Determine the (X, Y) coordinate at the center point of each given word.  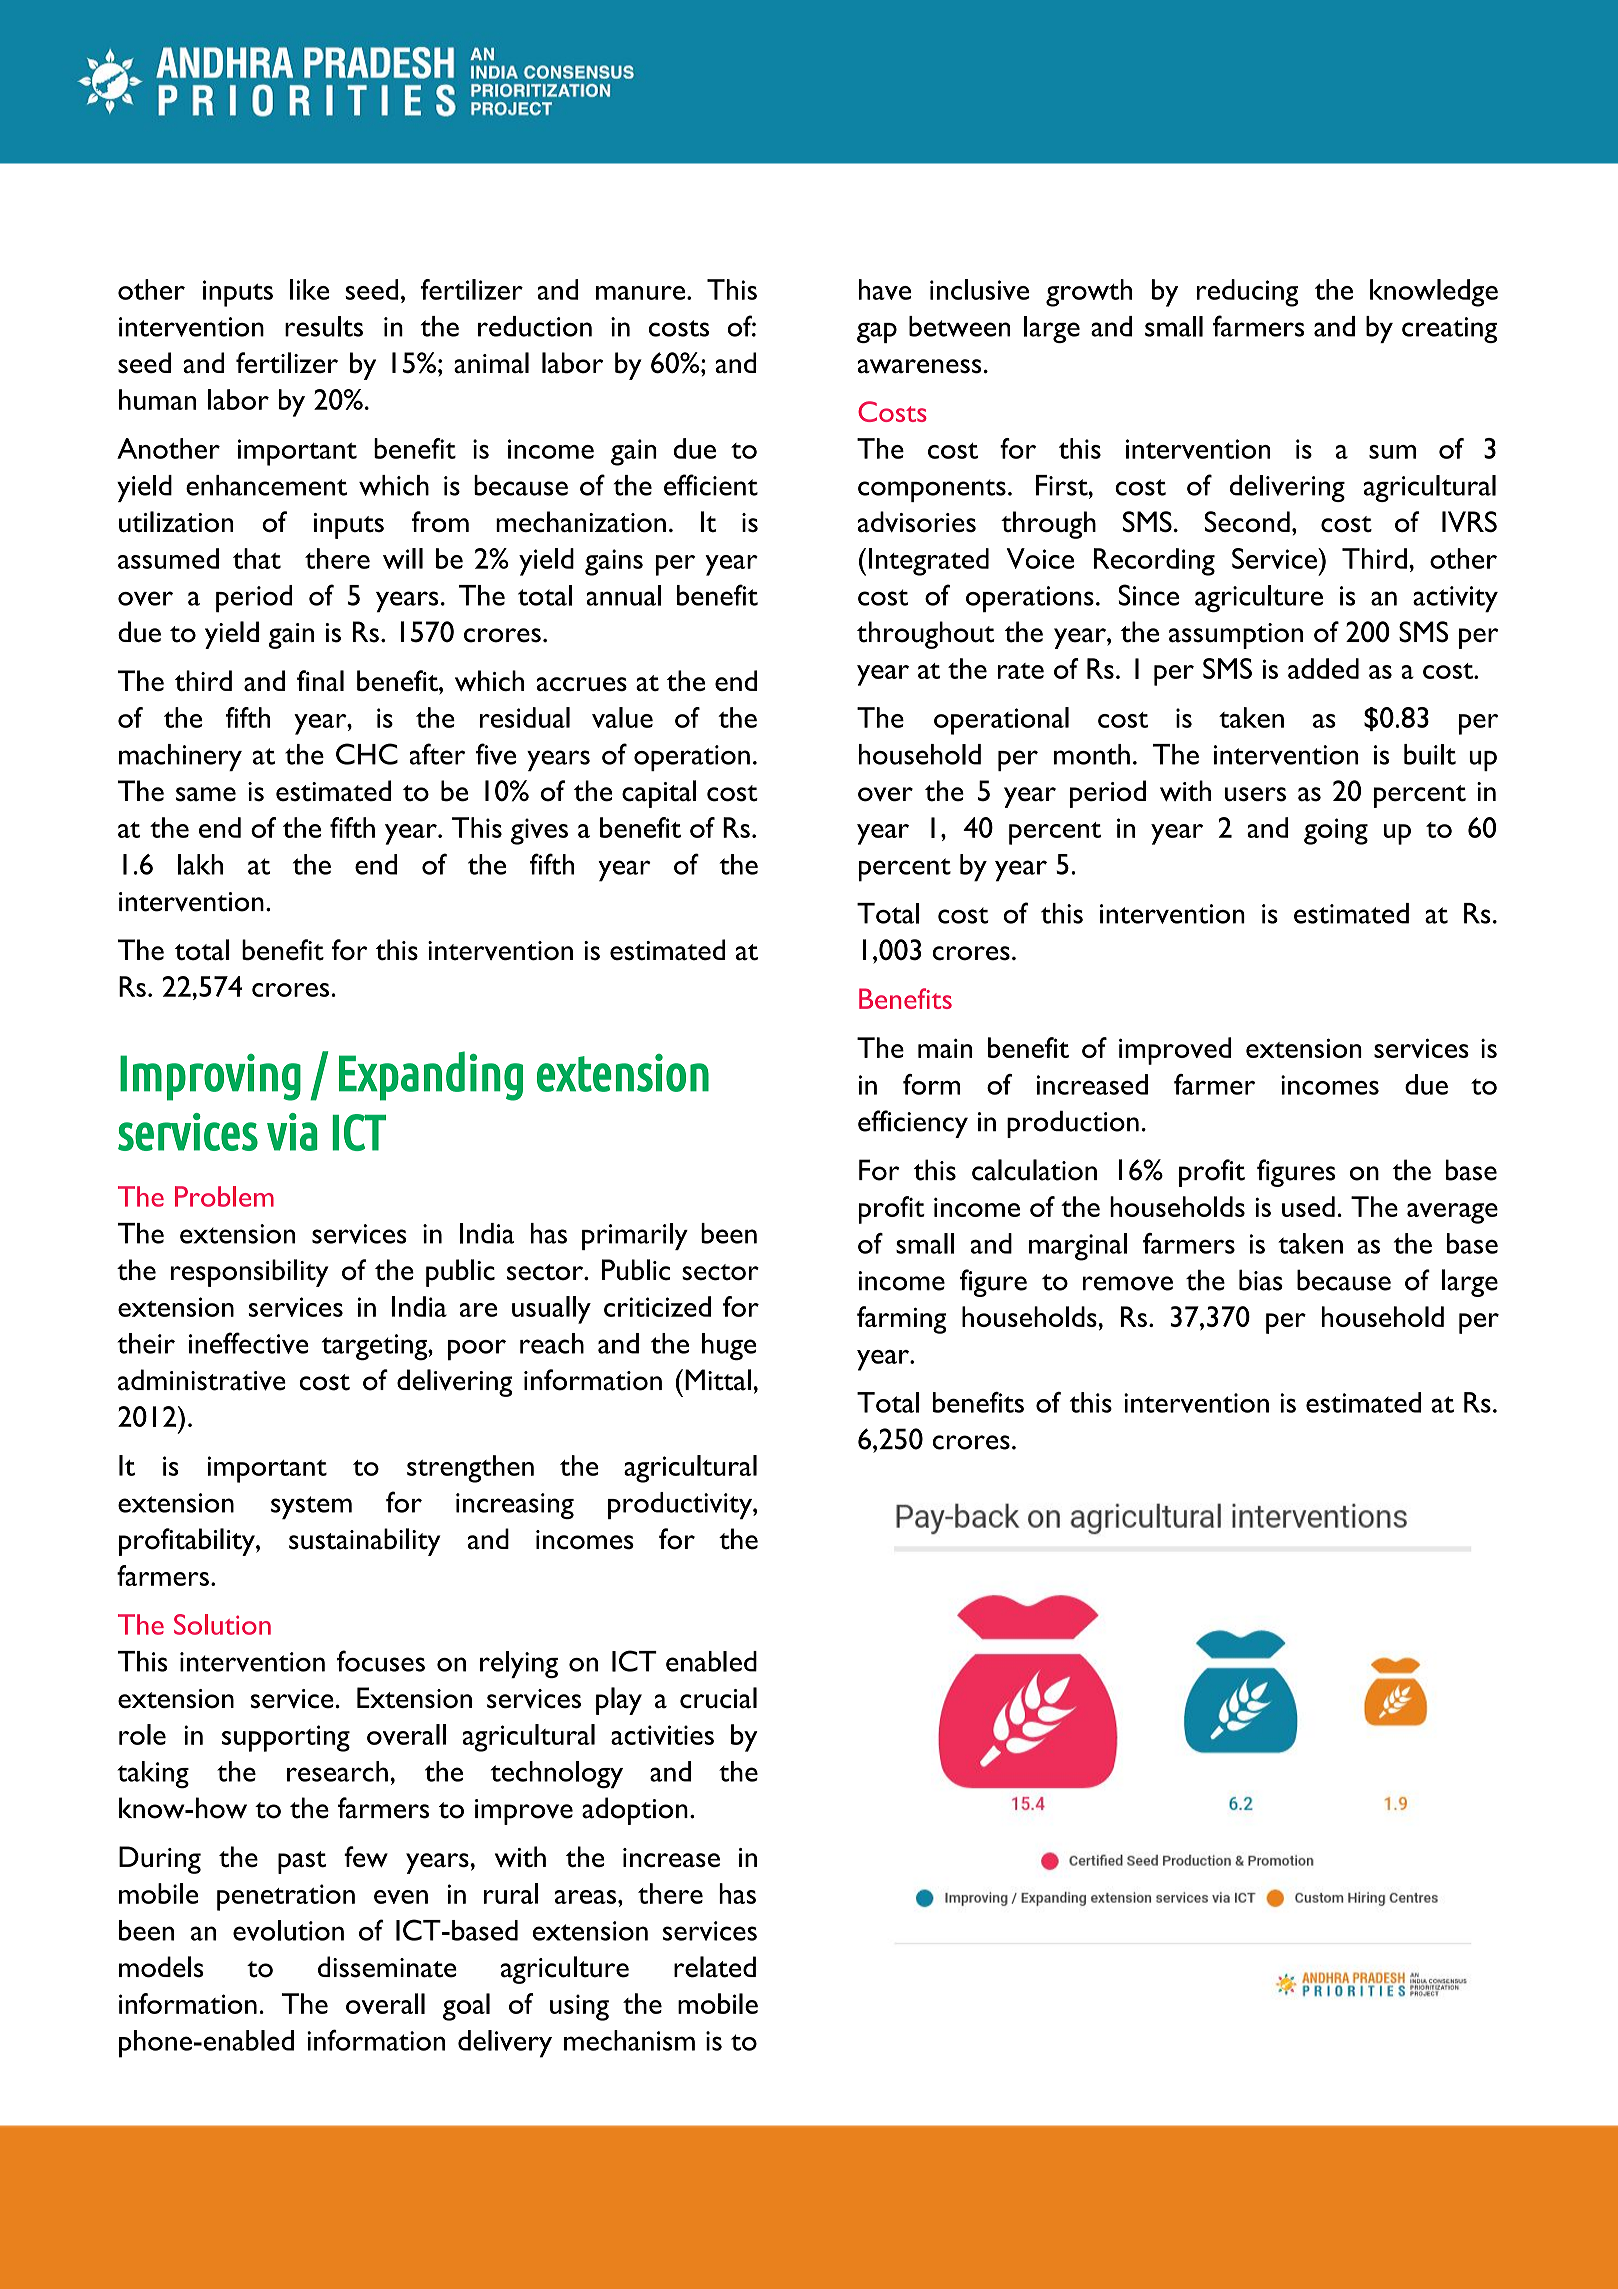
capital (659, 794)
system (311, 1507)
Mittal (718, 1380)
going (1336, 831)
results (324, 326)
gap (877, 332)
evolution (288, 1930)
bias (1261, 1280)
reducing (1247, 293)
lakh (200, 864)
